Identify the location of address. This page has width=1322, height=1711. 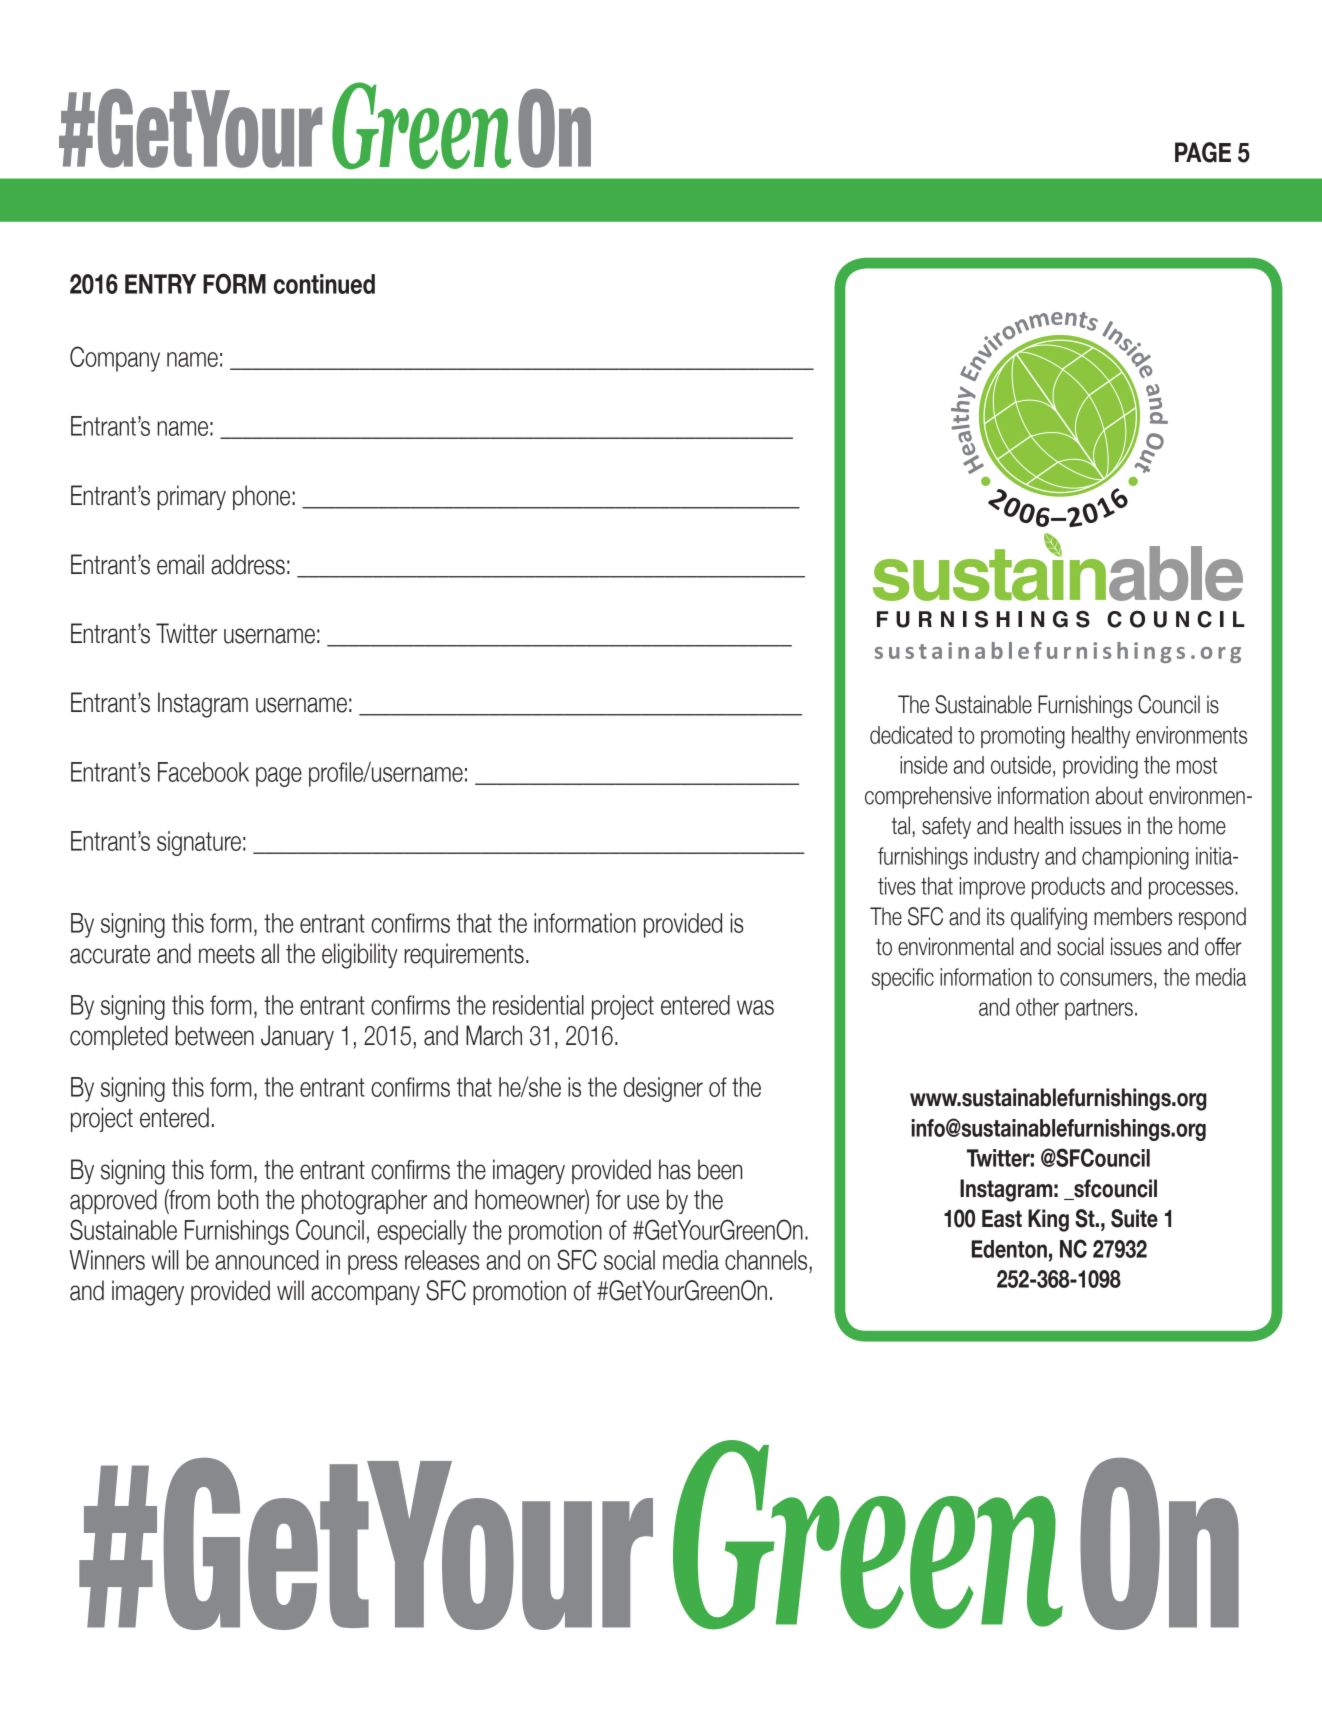
(248, 564).
